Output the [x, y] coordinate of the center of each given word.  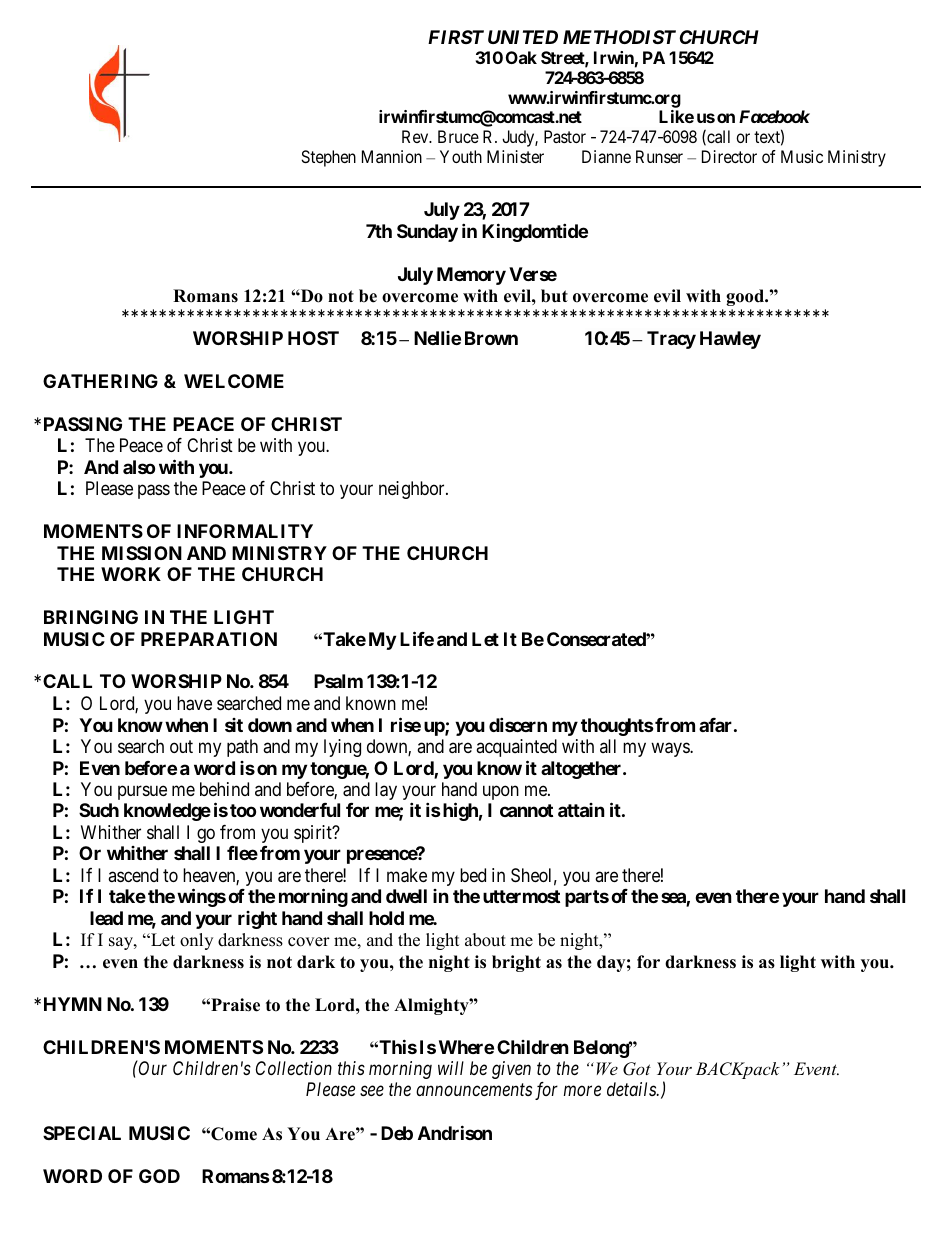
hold [386, 918]
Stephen [328, 158]
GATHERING [100, 381]
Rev [416, 136]
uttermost [521, 896]
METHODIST [619, 37]
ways [671, 749]
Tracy [671, 340]
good [746, 297]
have [194, 703]
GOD [159, 1176]
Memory [471, 276]
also [139, 467]
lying [342, 748]
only [196, 941]
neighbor [413, 490]
